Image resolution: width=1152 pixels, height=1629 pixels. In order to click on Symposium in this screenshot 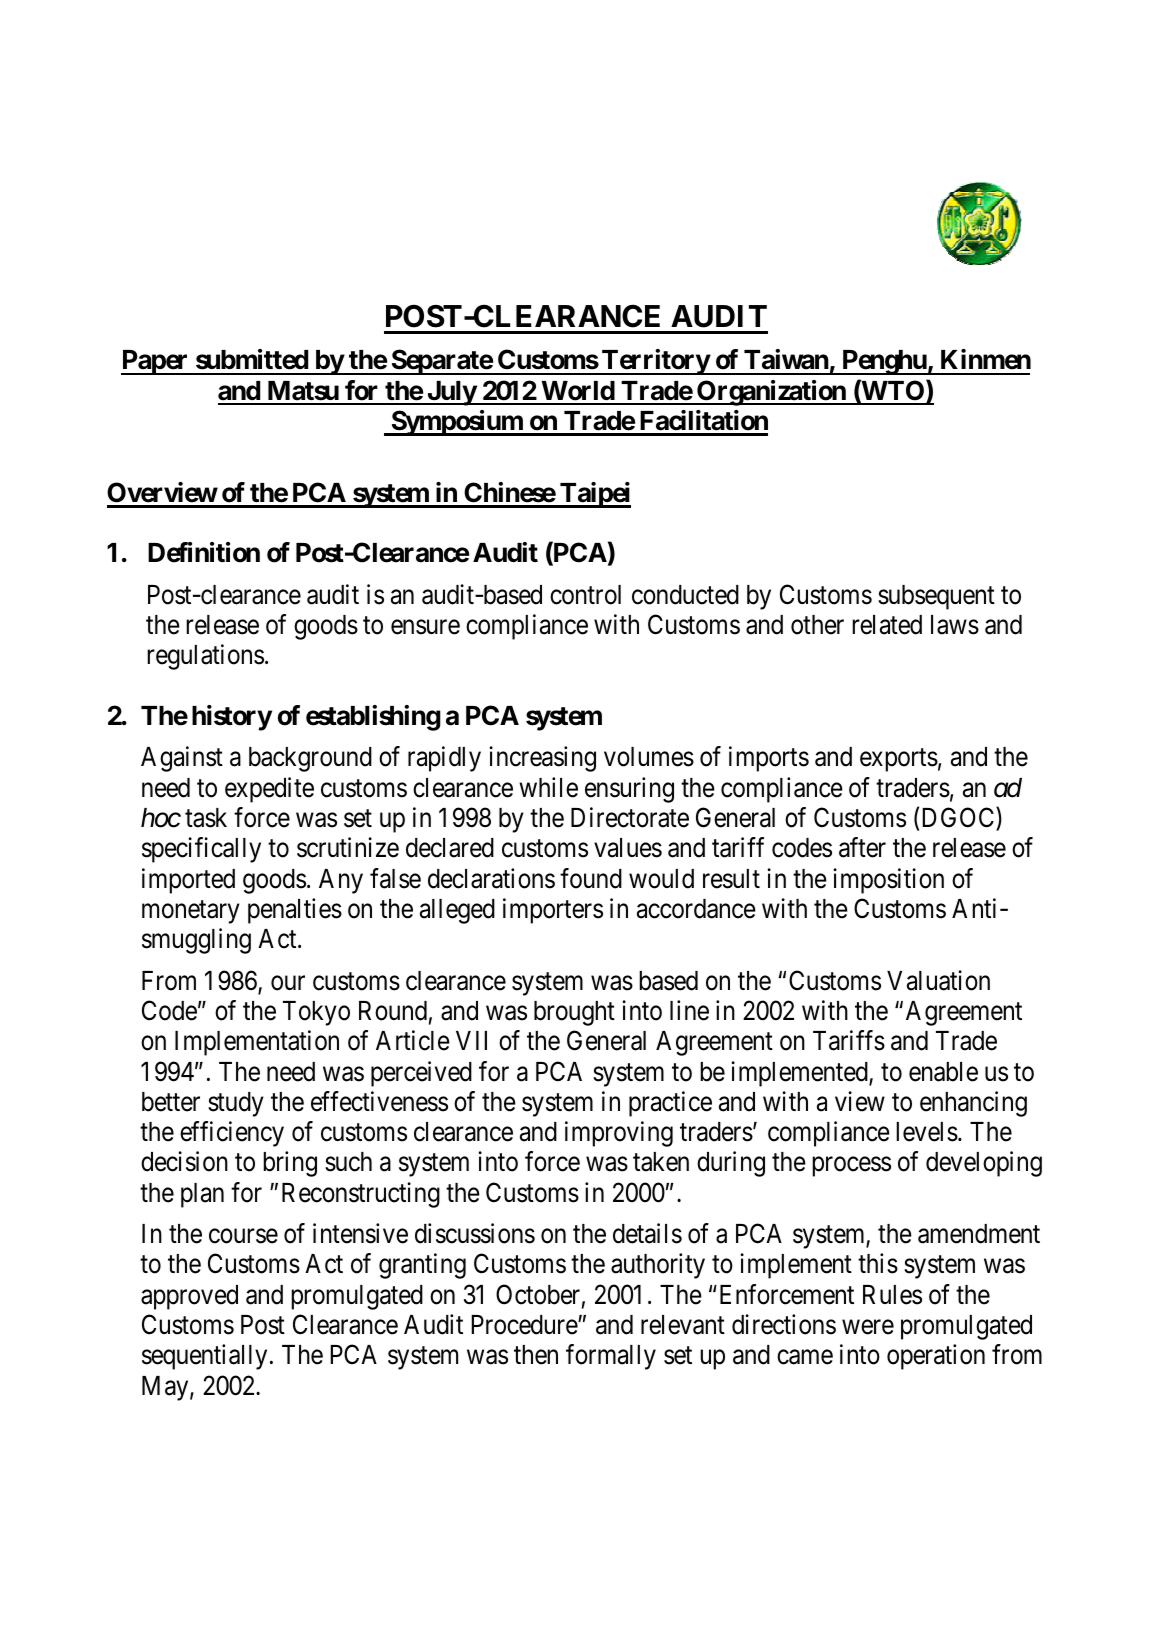, I will do `click(456, 423)`.
